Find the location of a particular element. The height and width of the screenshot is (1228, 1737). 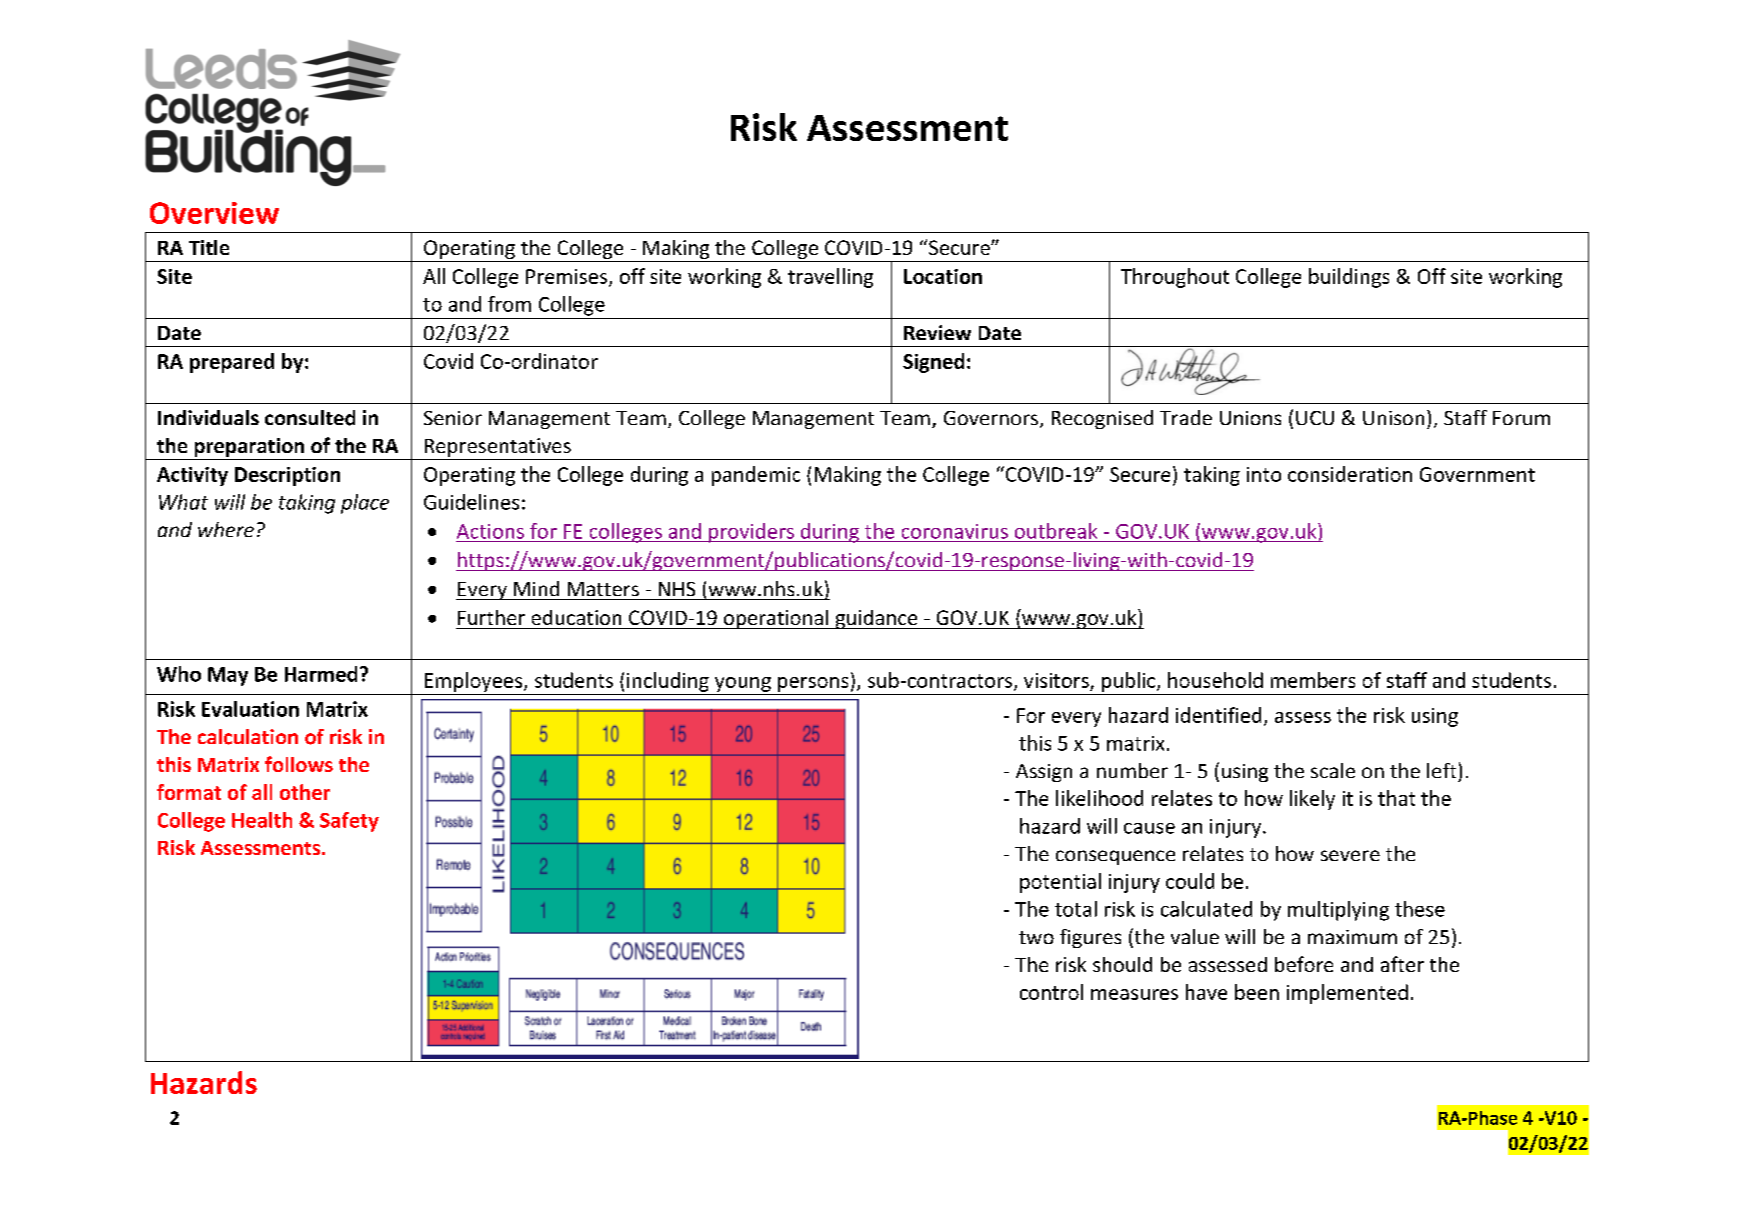

Safety is located at coordinates (349, 822).
